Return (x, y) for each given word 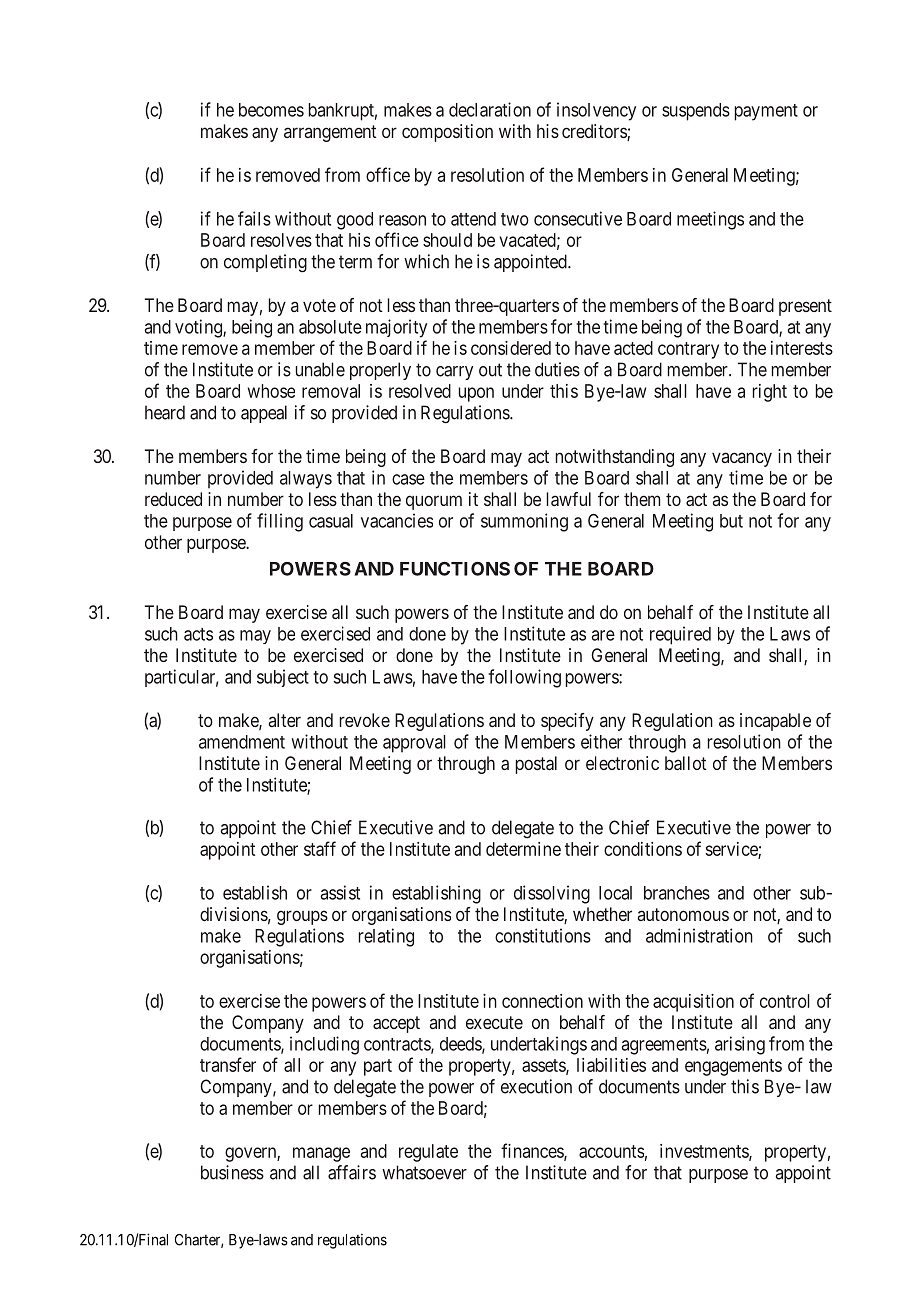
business (232, 1172)
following (524, 678)
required (680, 635)
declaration (490, 109)
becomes (271, 110)
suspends (696, 112)
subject (283, 678)
